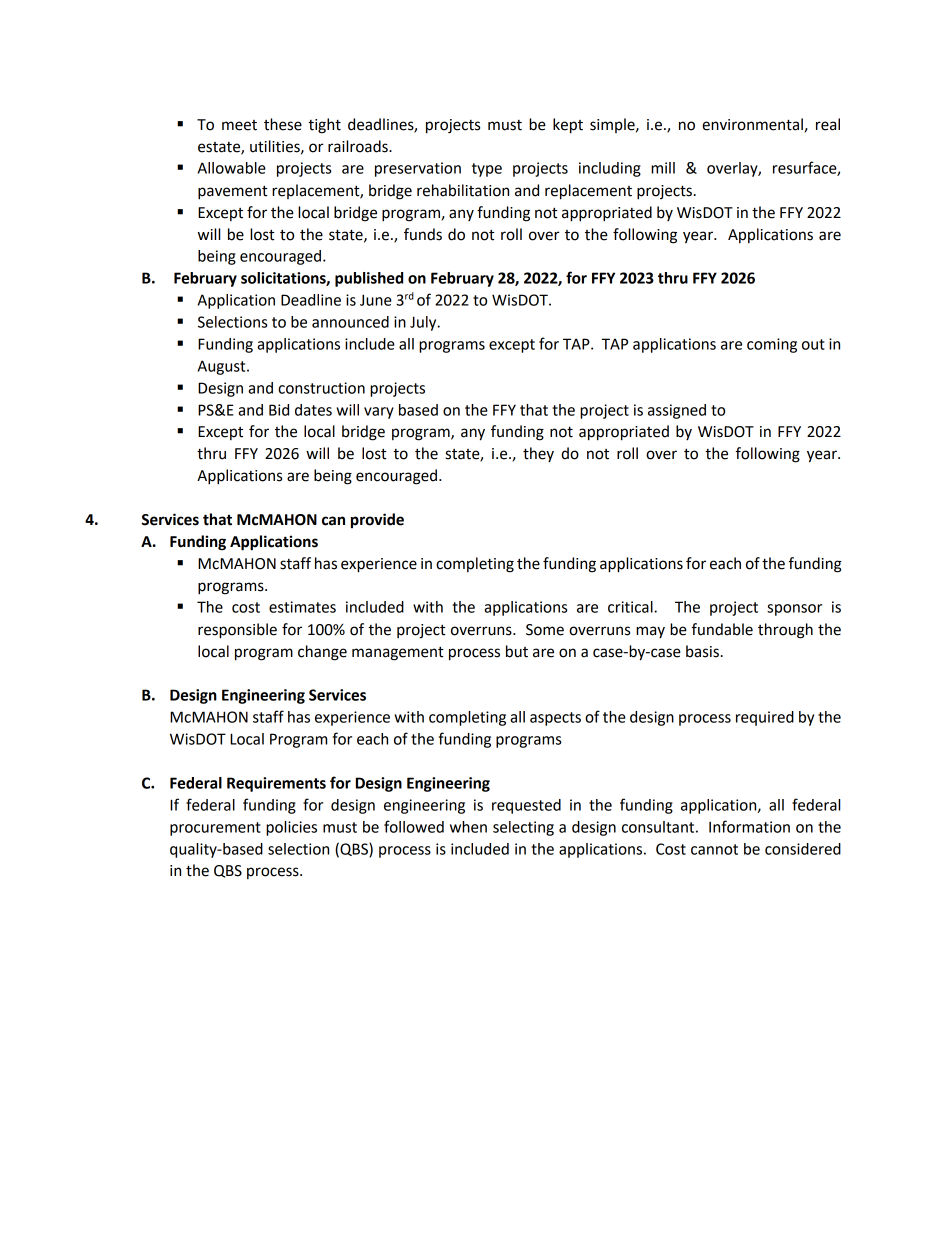  I want to click on provide, so click(377, 521).
